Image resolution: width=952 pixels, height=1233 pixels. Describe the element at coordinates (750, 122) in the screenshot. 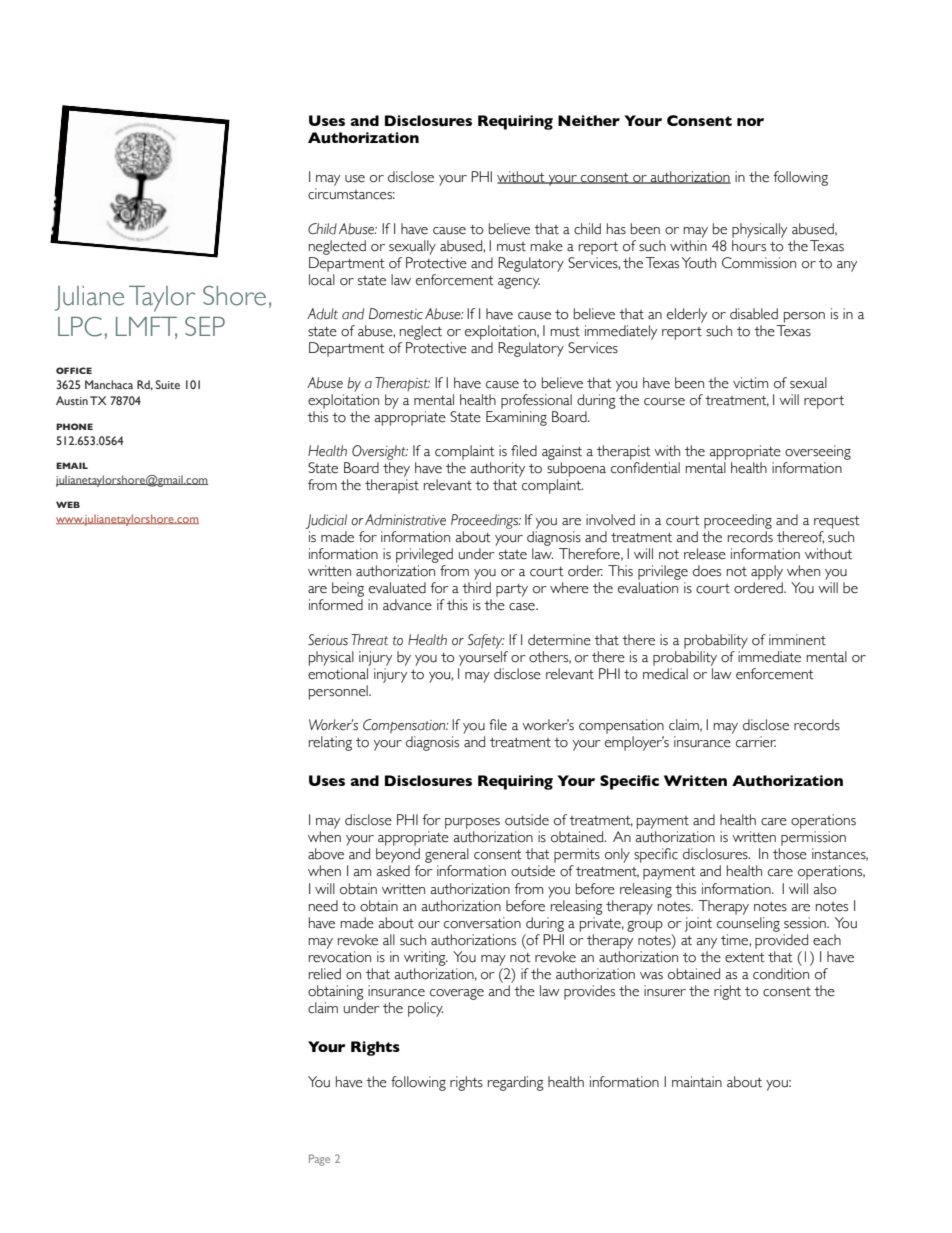

I see `nor` at that location.
